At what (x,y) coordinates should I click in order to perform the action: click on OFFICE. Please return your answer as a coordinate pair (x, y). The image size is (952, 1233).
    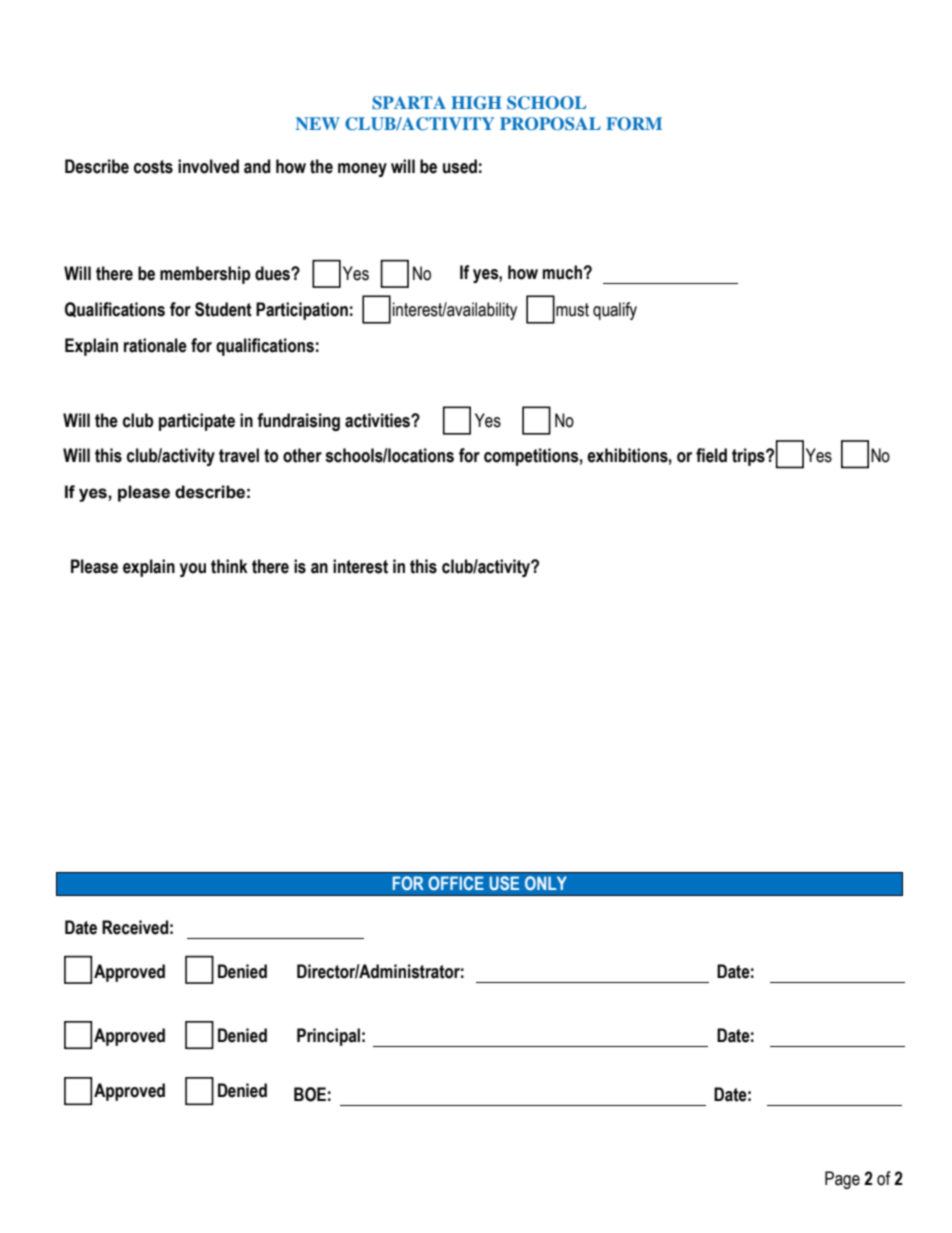
    Looking at the image, I should click on (456, 883).
